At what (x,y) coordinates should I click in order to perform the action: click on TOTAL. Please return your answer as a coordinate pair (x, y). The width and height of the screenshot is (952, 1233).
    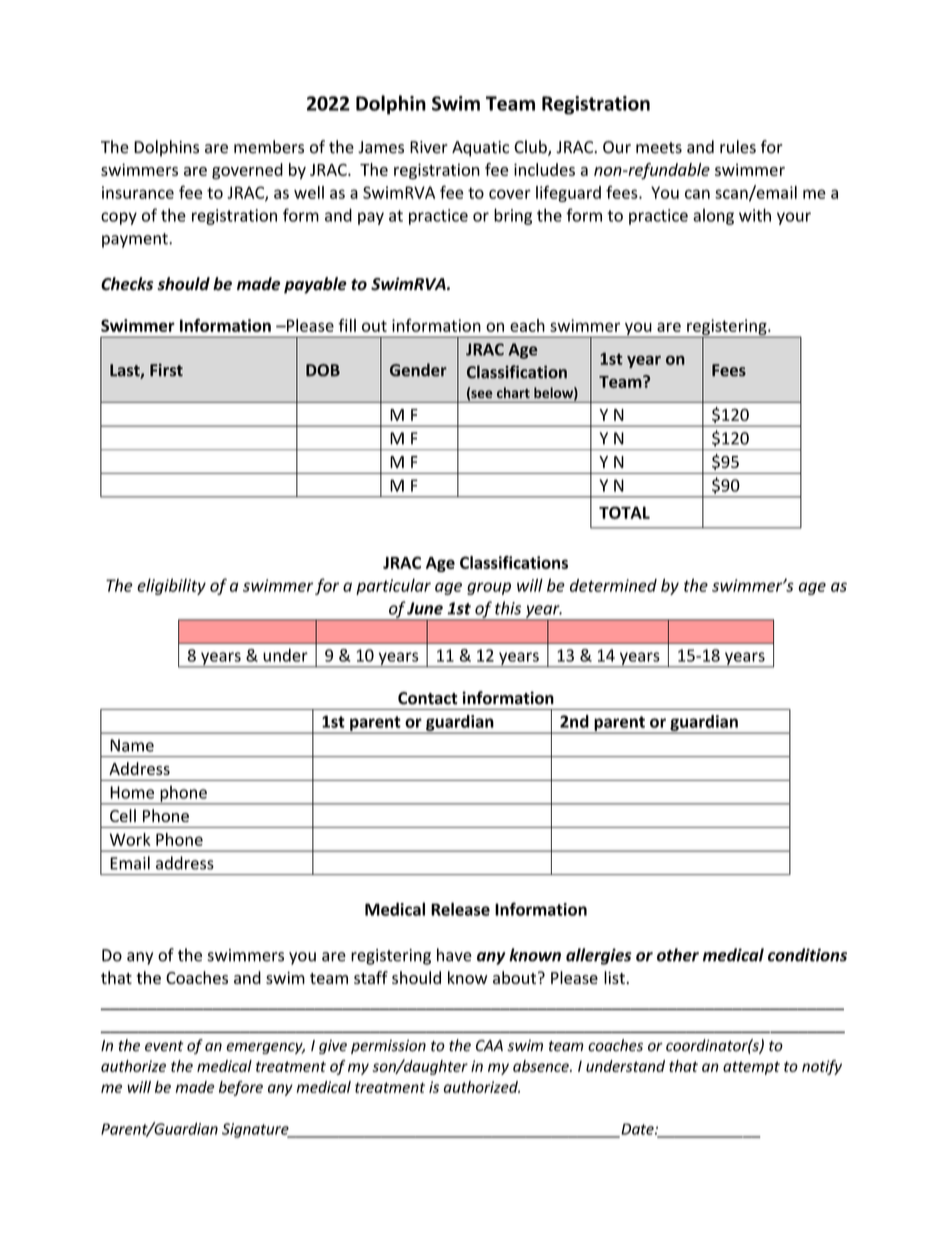
    Looking at the image, I should click on (624, 512).
